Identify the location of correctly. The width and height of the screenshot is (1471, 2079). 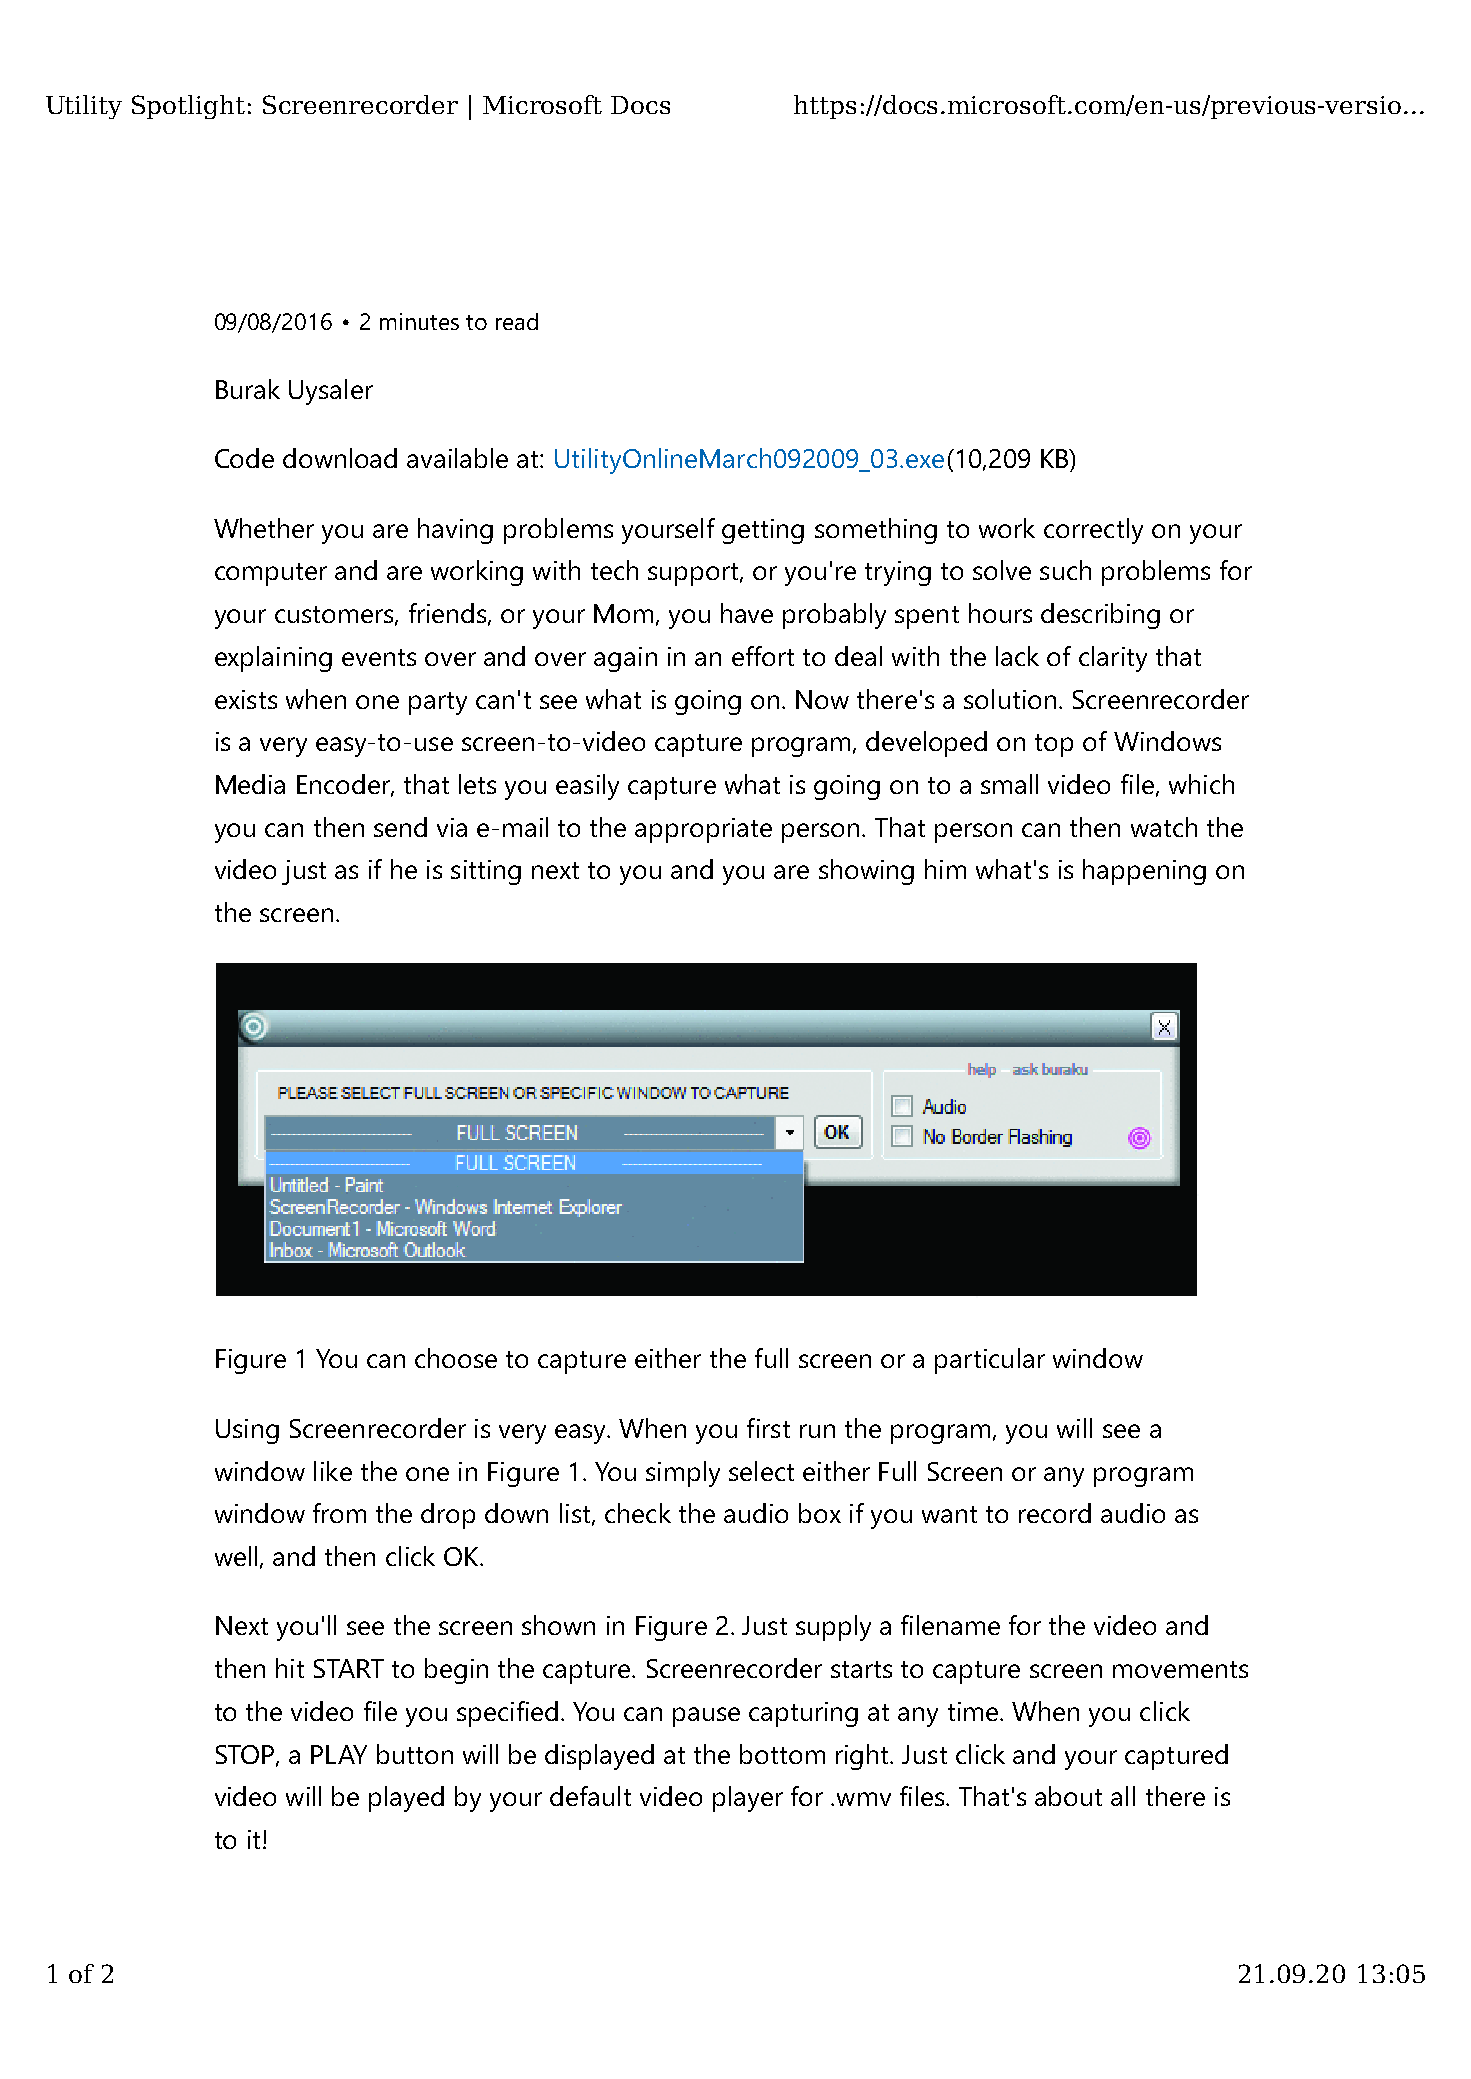
(1093, 531).
